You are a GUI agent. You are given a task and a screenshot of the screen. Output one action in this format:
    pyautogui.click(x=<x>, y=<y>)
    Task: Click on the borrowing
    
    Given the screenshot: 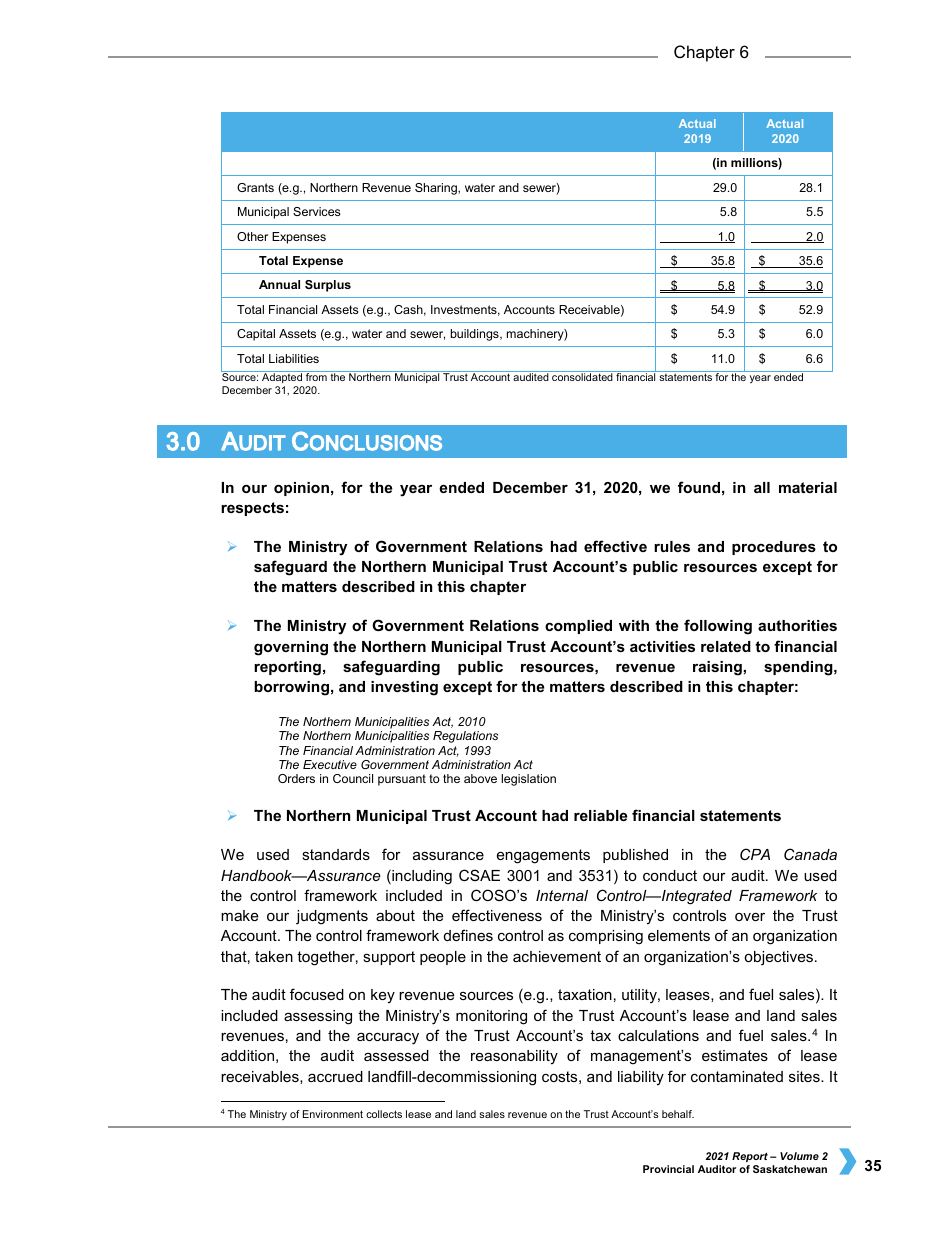 What is the action you would take?
    pyautogui.click(x=291, y=688)
